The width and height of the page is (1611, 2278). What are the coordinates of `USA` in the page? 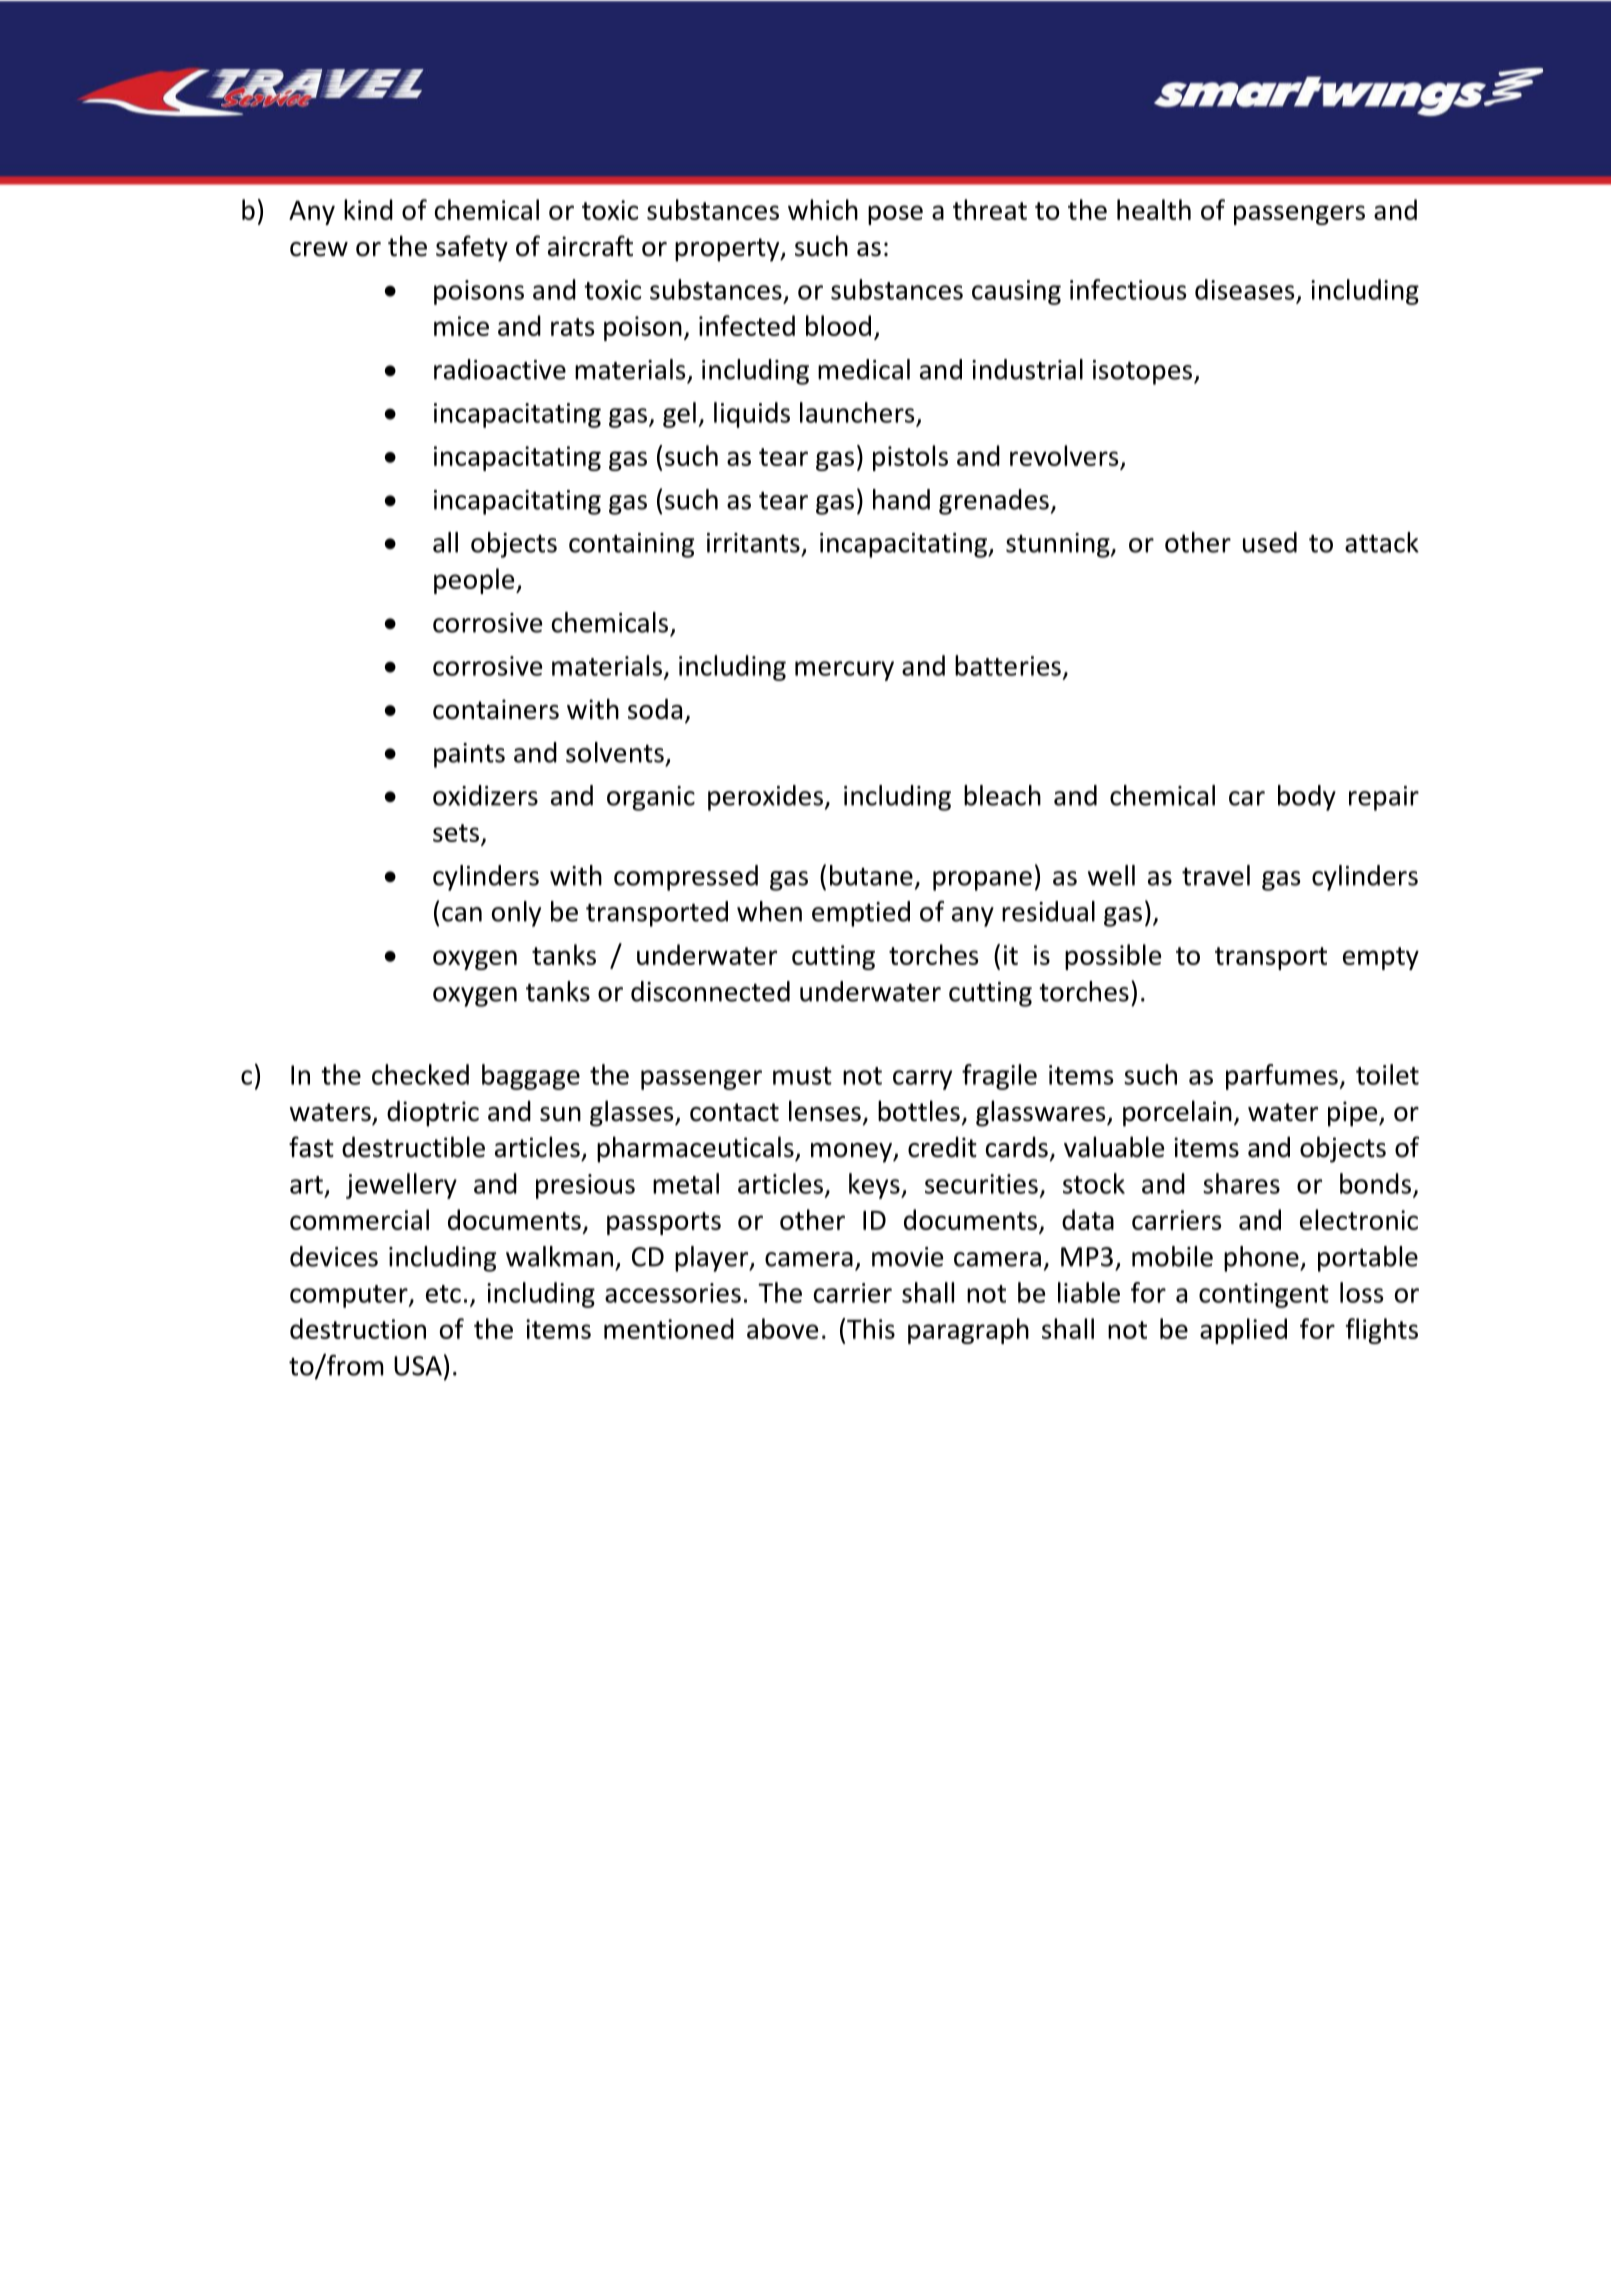 It's located at (418, 1366).
